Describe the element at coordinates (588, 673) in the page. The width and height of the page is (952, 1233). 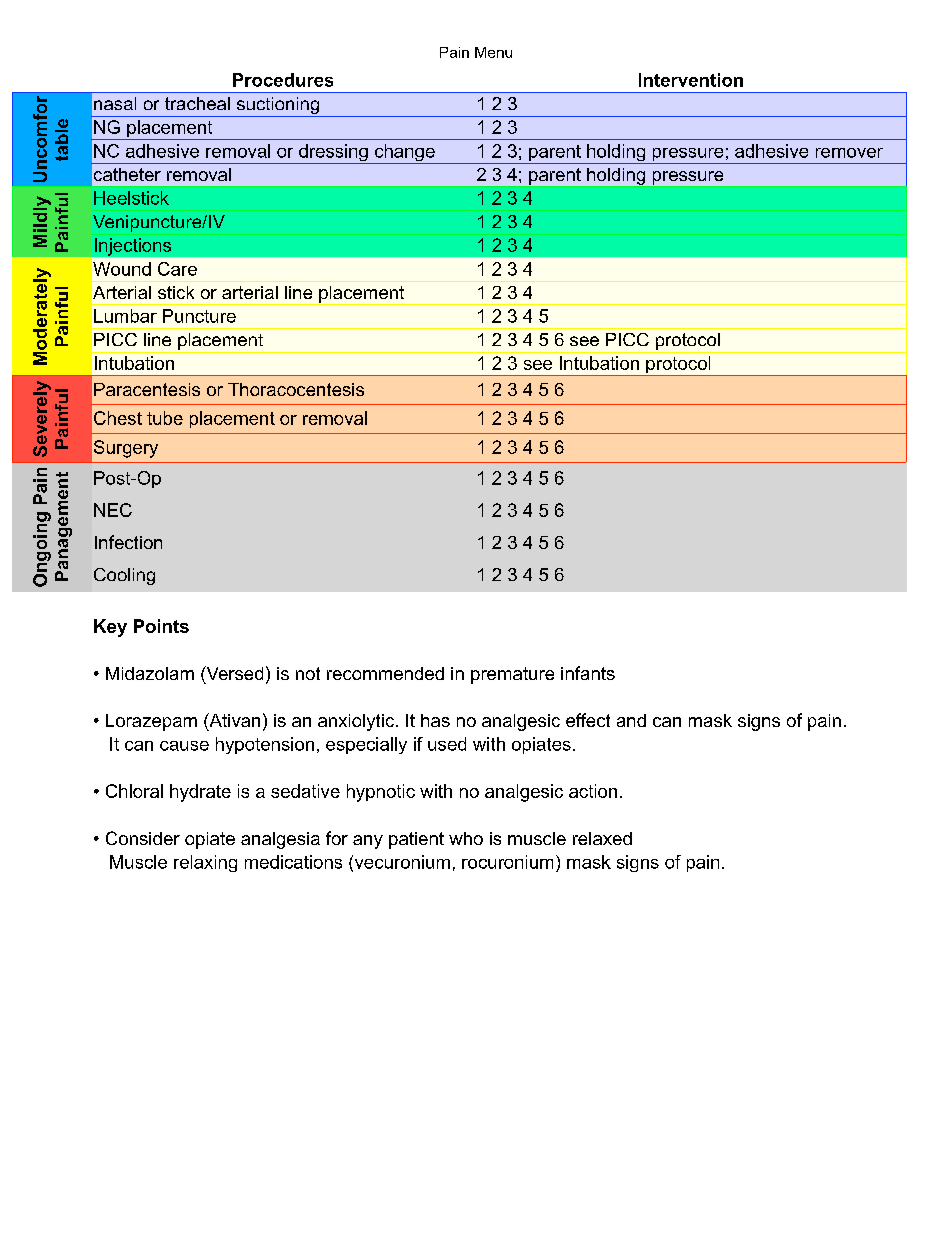
I see `infants` at that location.
